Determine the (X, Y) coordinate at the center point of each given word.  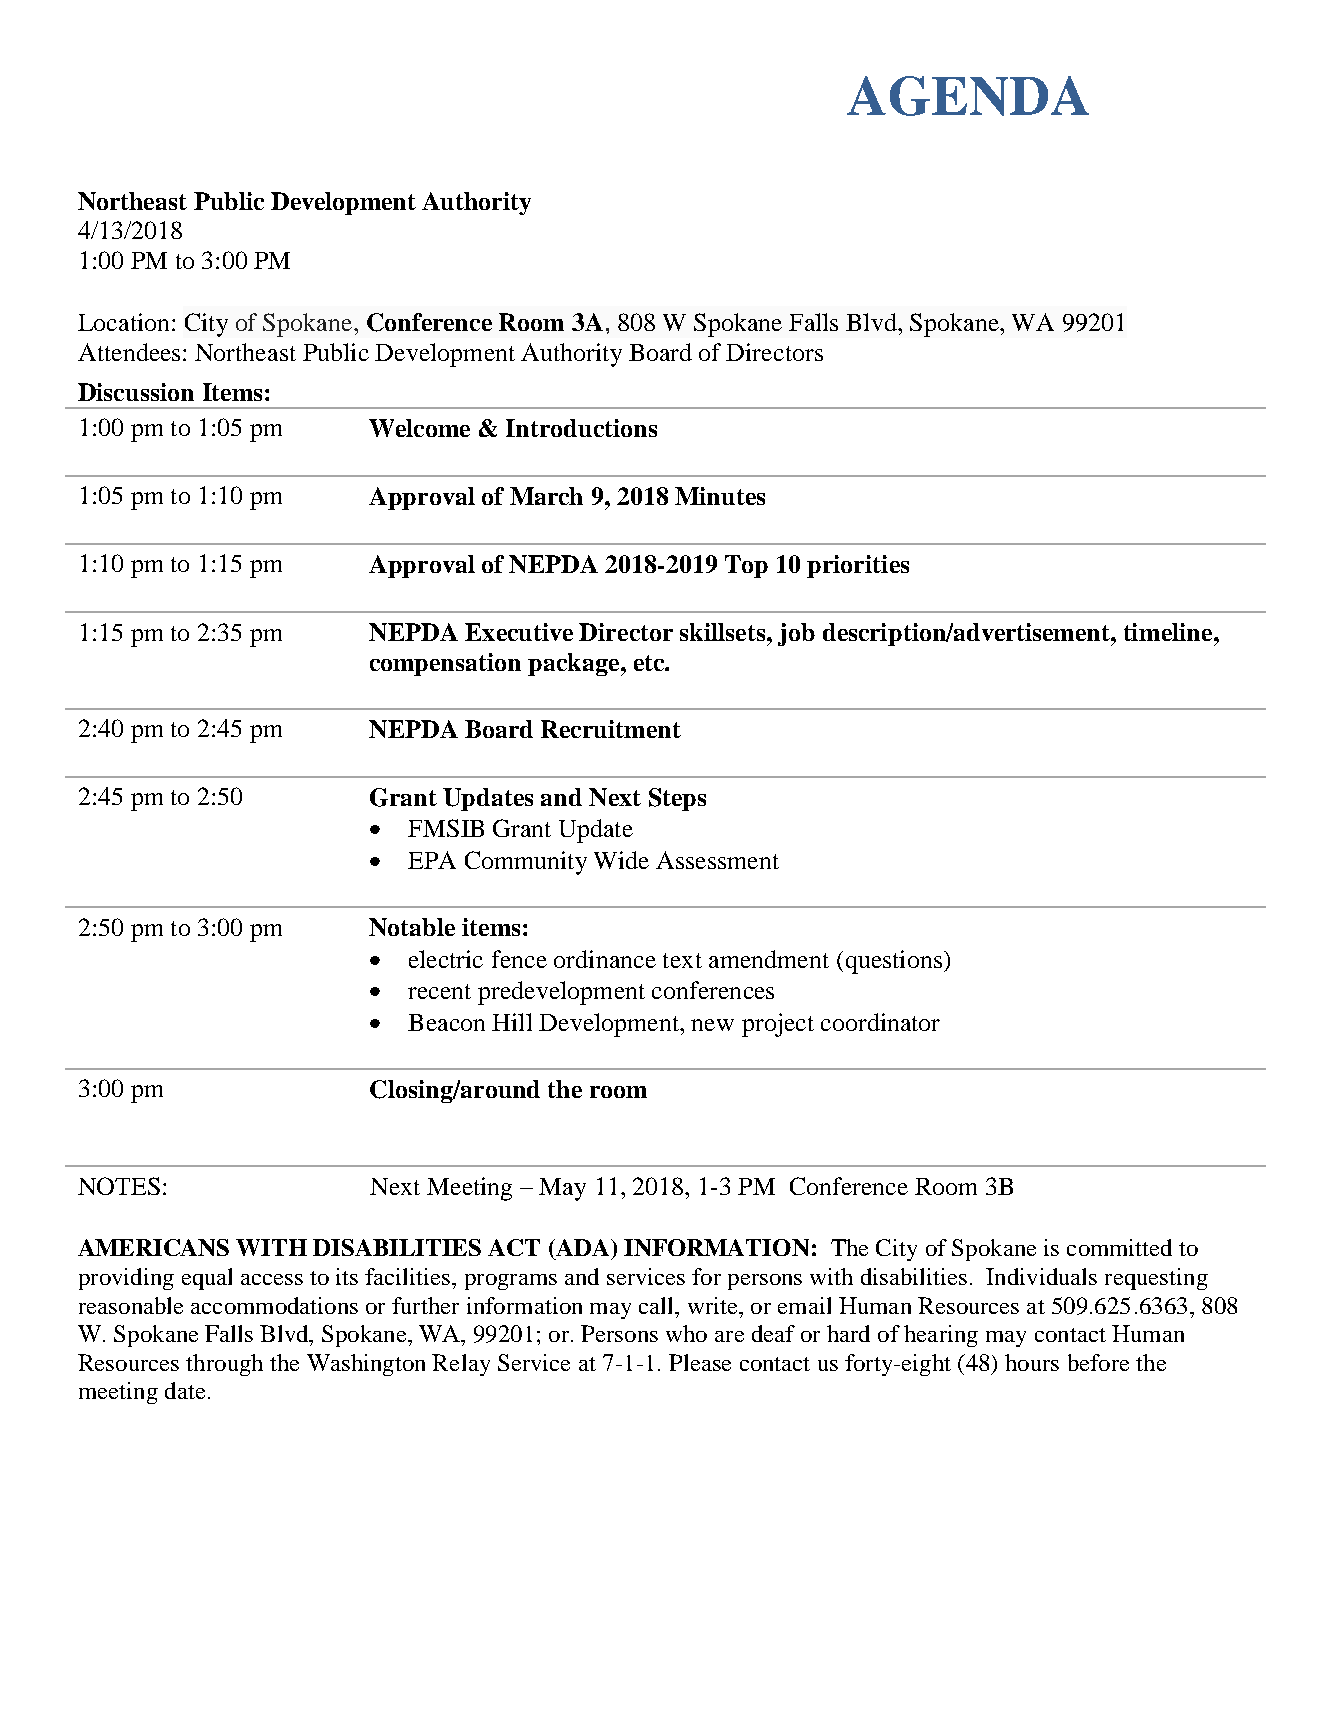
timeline (1169, 632)
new (712, 1025)
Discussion (136, 392)
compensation (445, 664)
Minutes (720, 496)
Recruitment (611, 729)
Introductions (581, 428)
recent (439, 991)
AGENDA (968, 96)
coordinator (880, 1022)
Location (123, 322)
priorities (858, 566)
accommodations (274, 1305)
